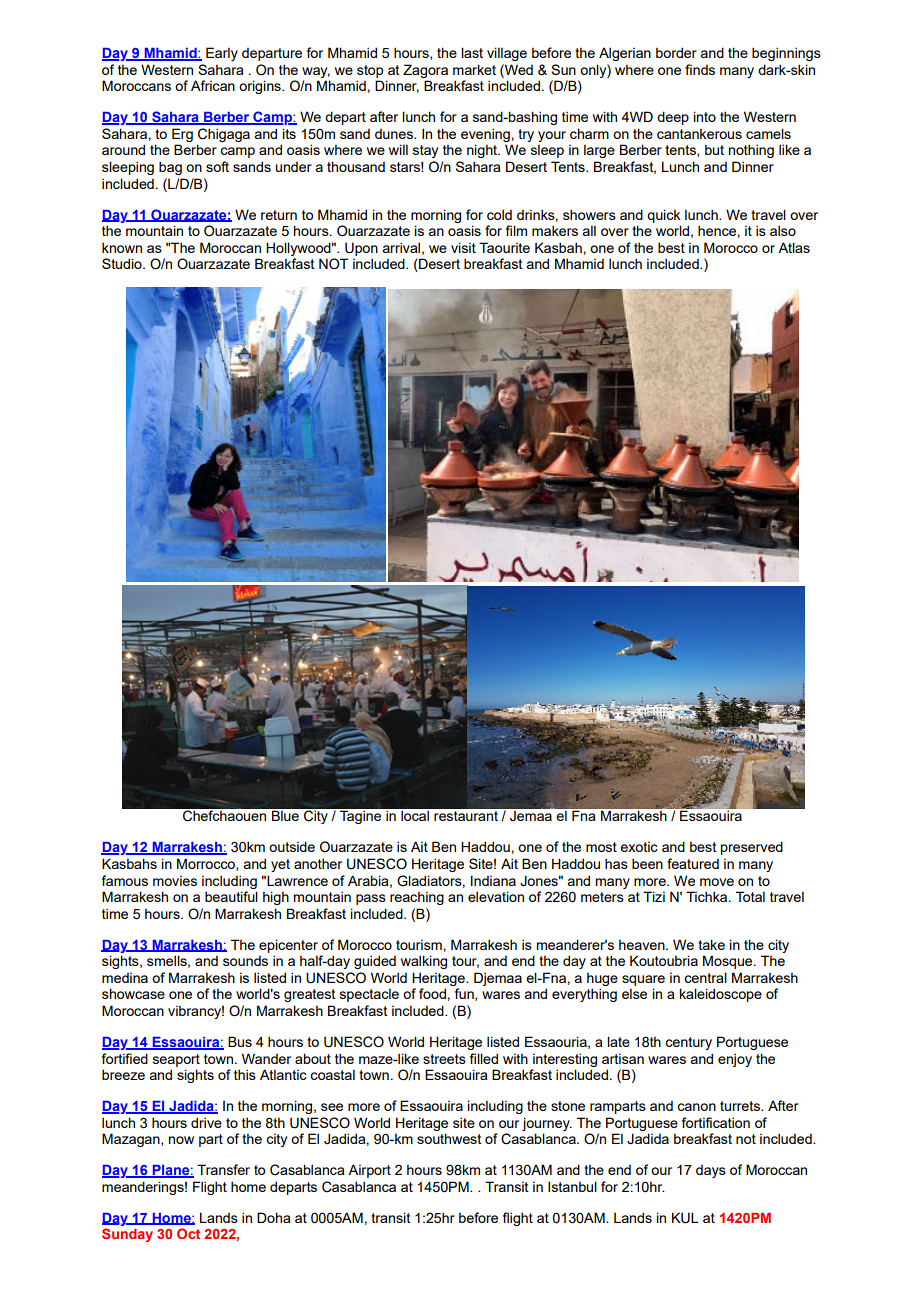  Describe the element at coordinates (213, 85) in the document. I see `African` at that location.
